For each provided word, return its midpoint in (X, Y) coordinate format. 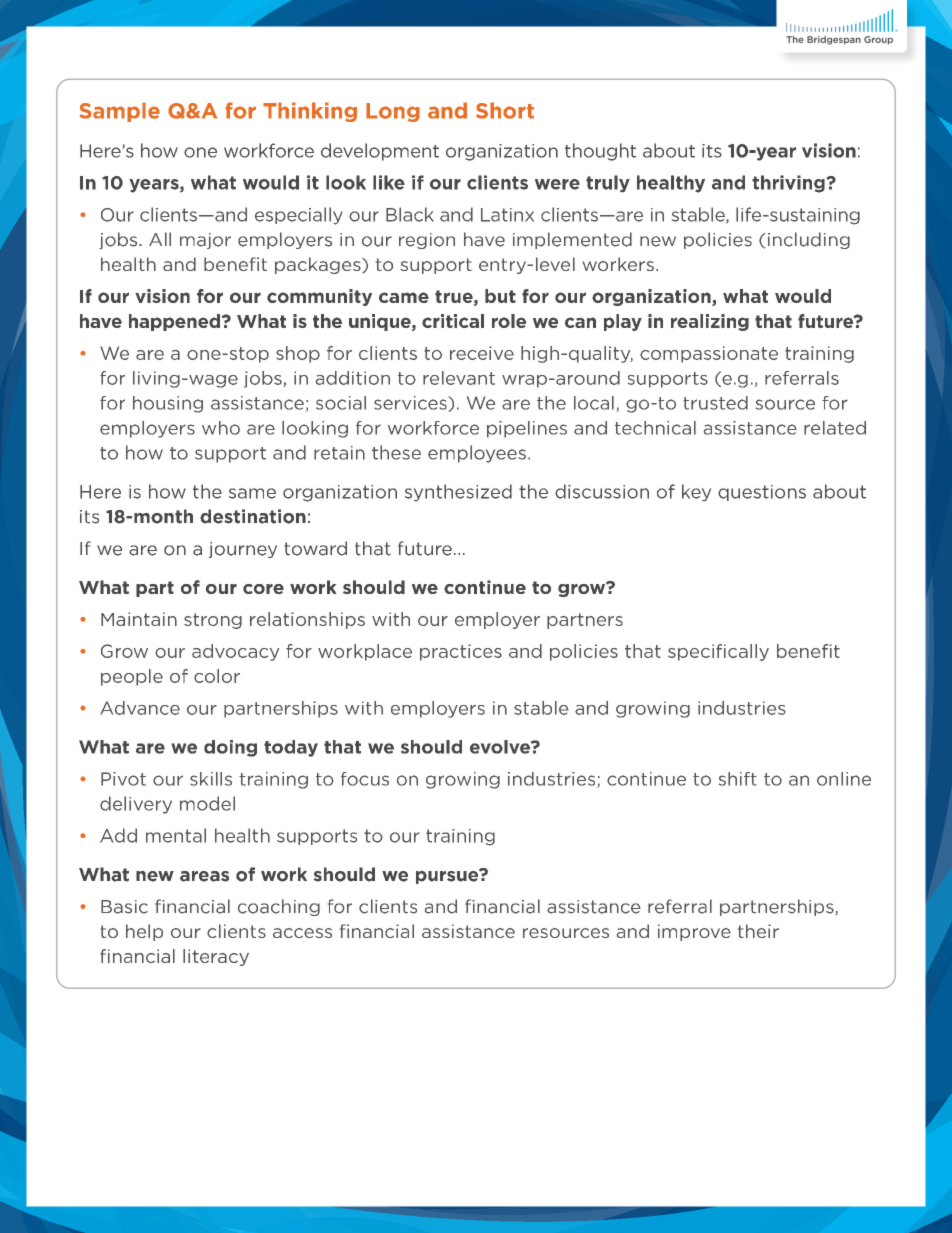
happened (174, 322)
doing (230, 748)
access (302, 933)
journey (243, 550)
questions (762, 493)
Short (505, 110)
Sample (120, 112)
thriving (788, 184)
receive (482, 353)
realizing (710, 322)
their (758, 931)
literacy (216, 957)
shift (738, 779)
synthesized (458, 492)
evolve (501, 747)
